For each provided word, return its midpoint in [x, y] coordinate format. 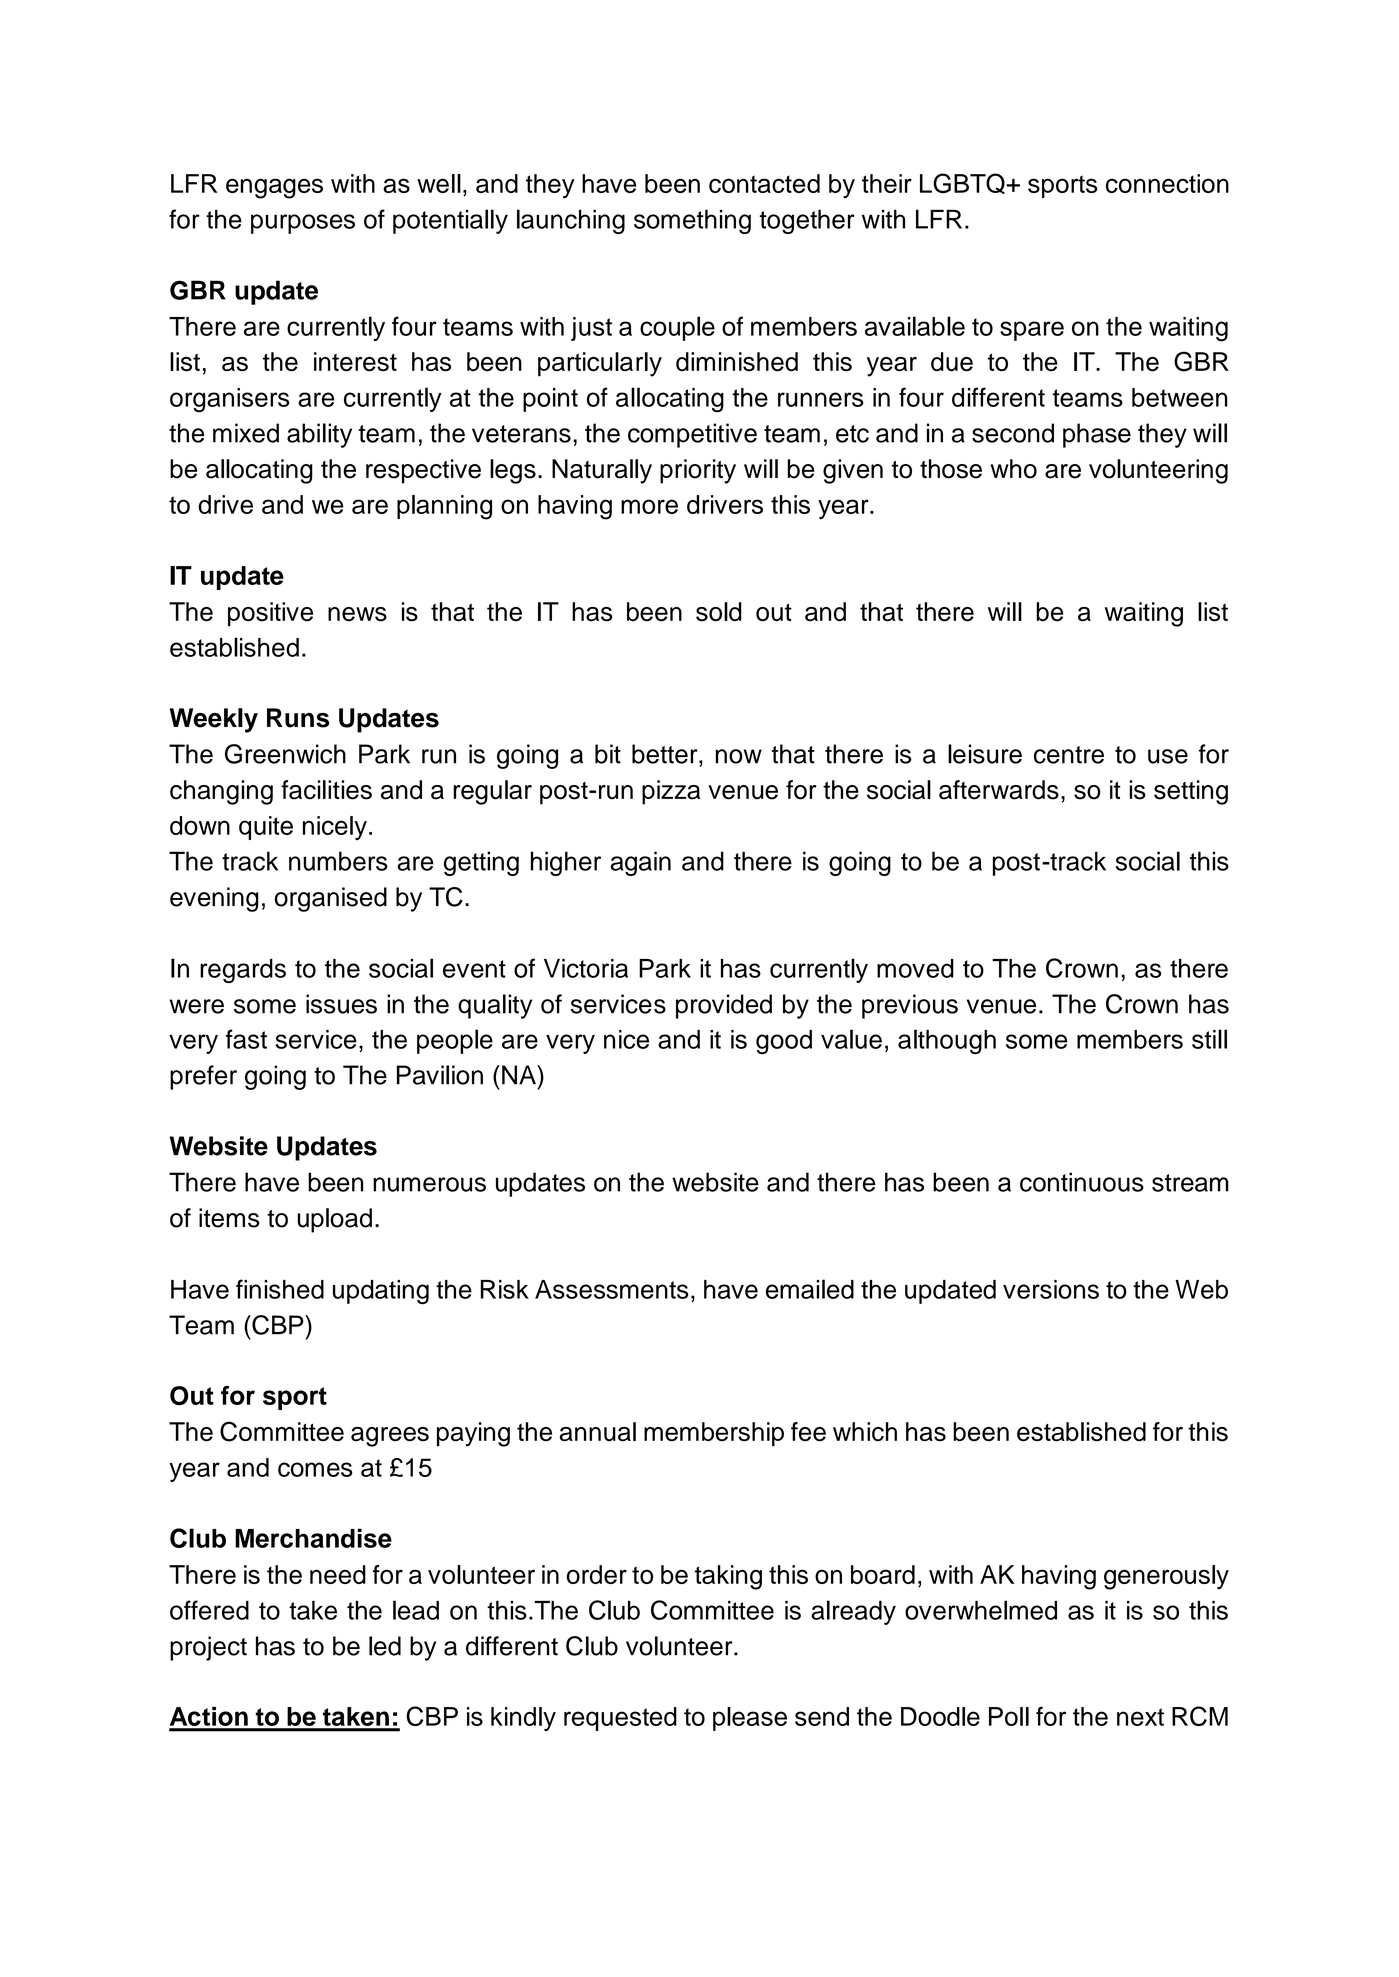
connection [1167, 183]
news [357, 614]
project [208, 1648]
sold [719, 612]
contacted [764, 183]
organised [331, 899]
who [1013, 469]
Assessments [612, 1289]
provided [724, 1006]
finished [280, 1289]
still [1209, 1039]
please [750, 1719]
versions [1051, 1289]
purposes [303, 224]
